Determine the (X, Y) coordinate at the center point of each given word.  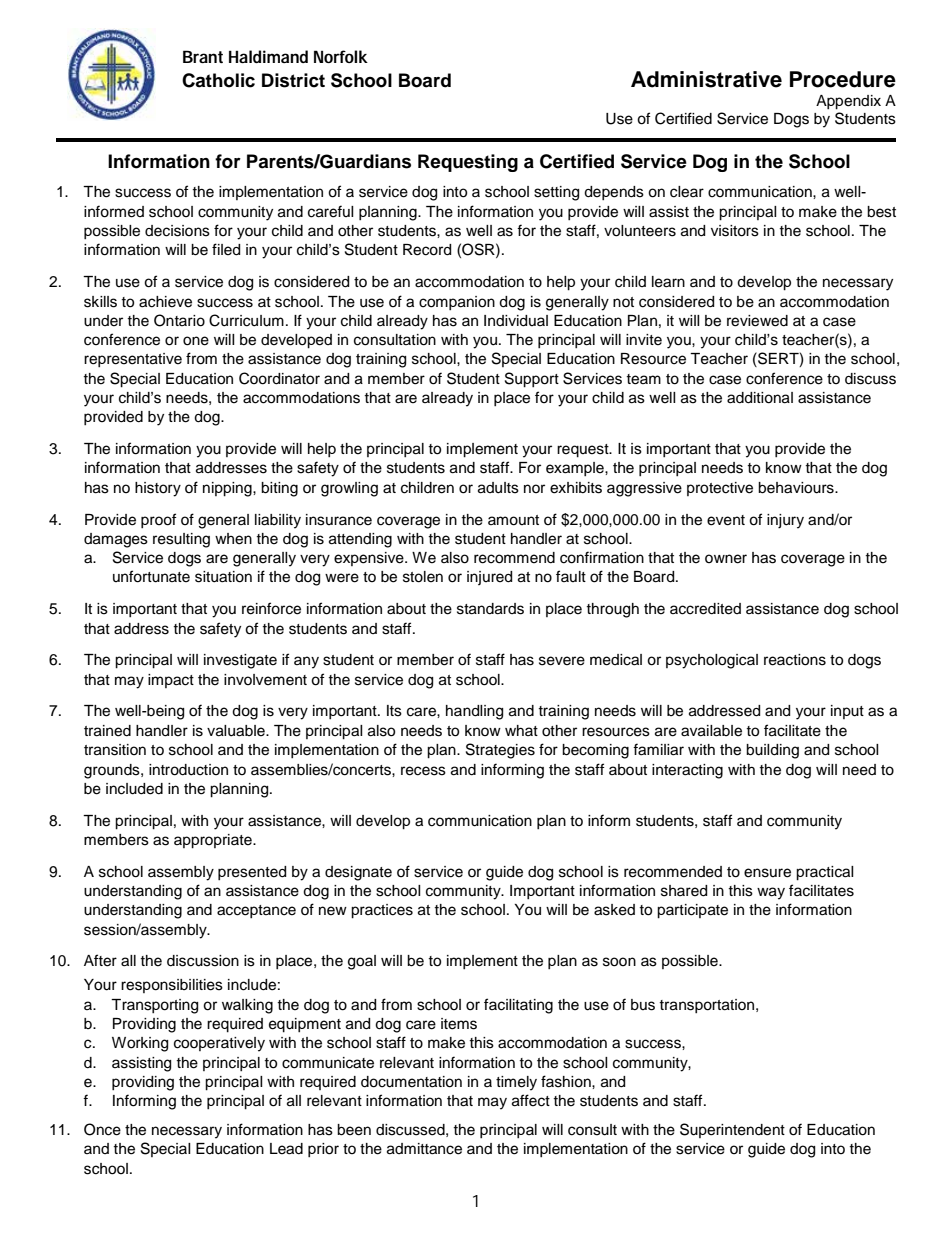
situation (223, 577)
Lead (286, 1149)
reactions (795, 660)
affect (531, 1100)
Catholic (218, 80)
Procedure (843, 79)
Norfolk (341, 56)
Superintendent (732, 1130)
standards (490, 609)
